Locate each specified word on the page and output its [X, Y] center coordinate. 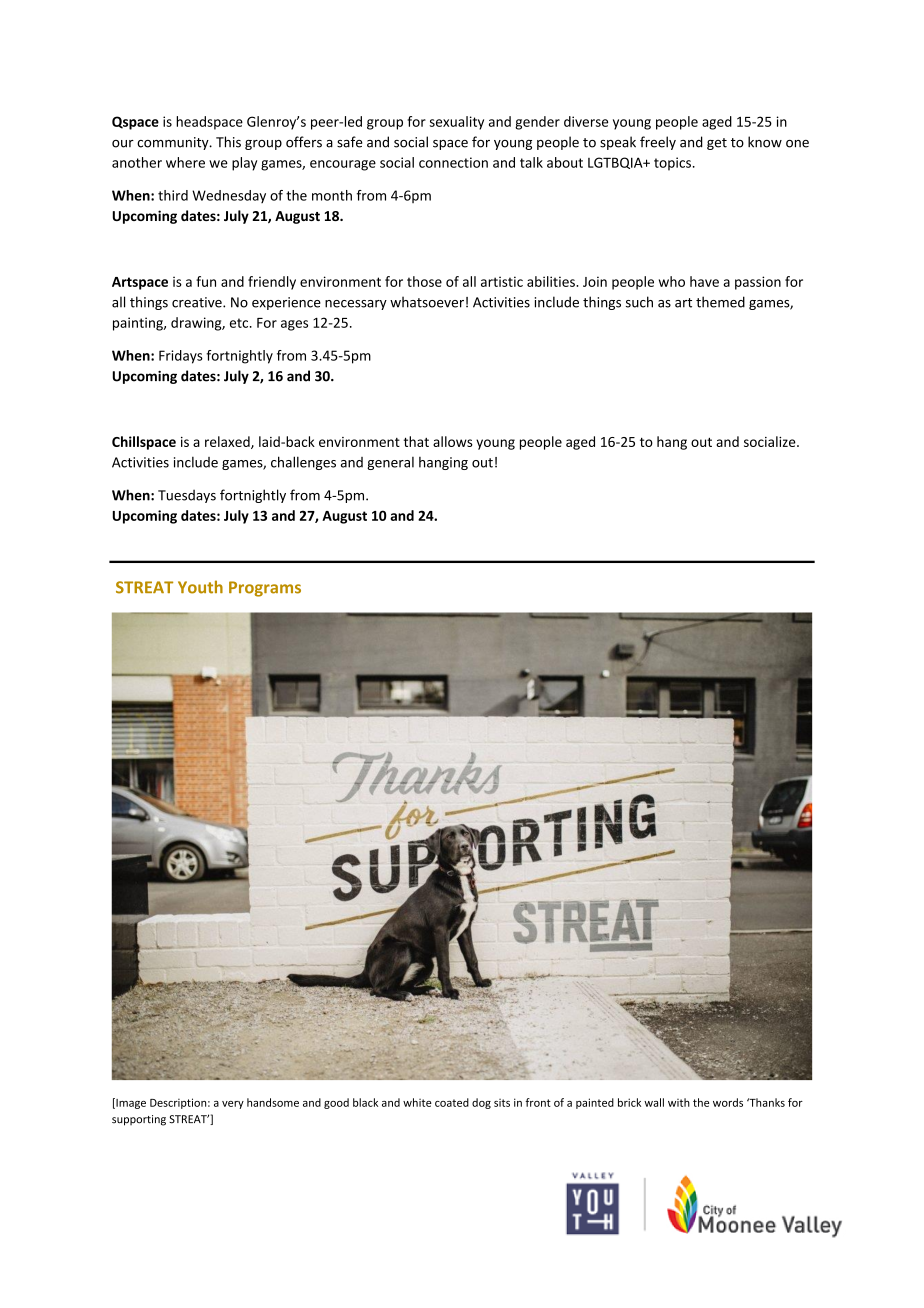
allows [453, 441]
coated [452, 1102]
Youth [200, 587]
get [717, 144]
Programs [265, 589]
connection [453, 162]
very [233, 1105]
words [728, 1102]
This [228, 142]
